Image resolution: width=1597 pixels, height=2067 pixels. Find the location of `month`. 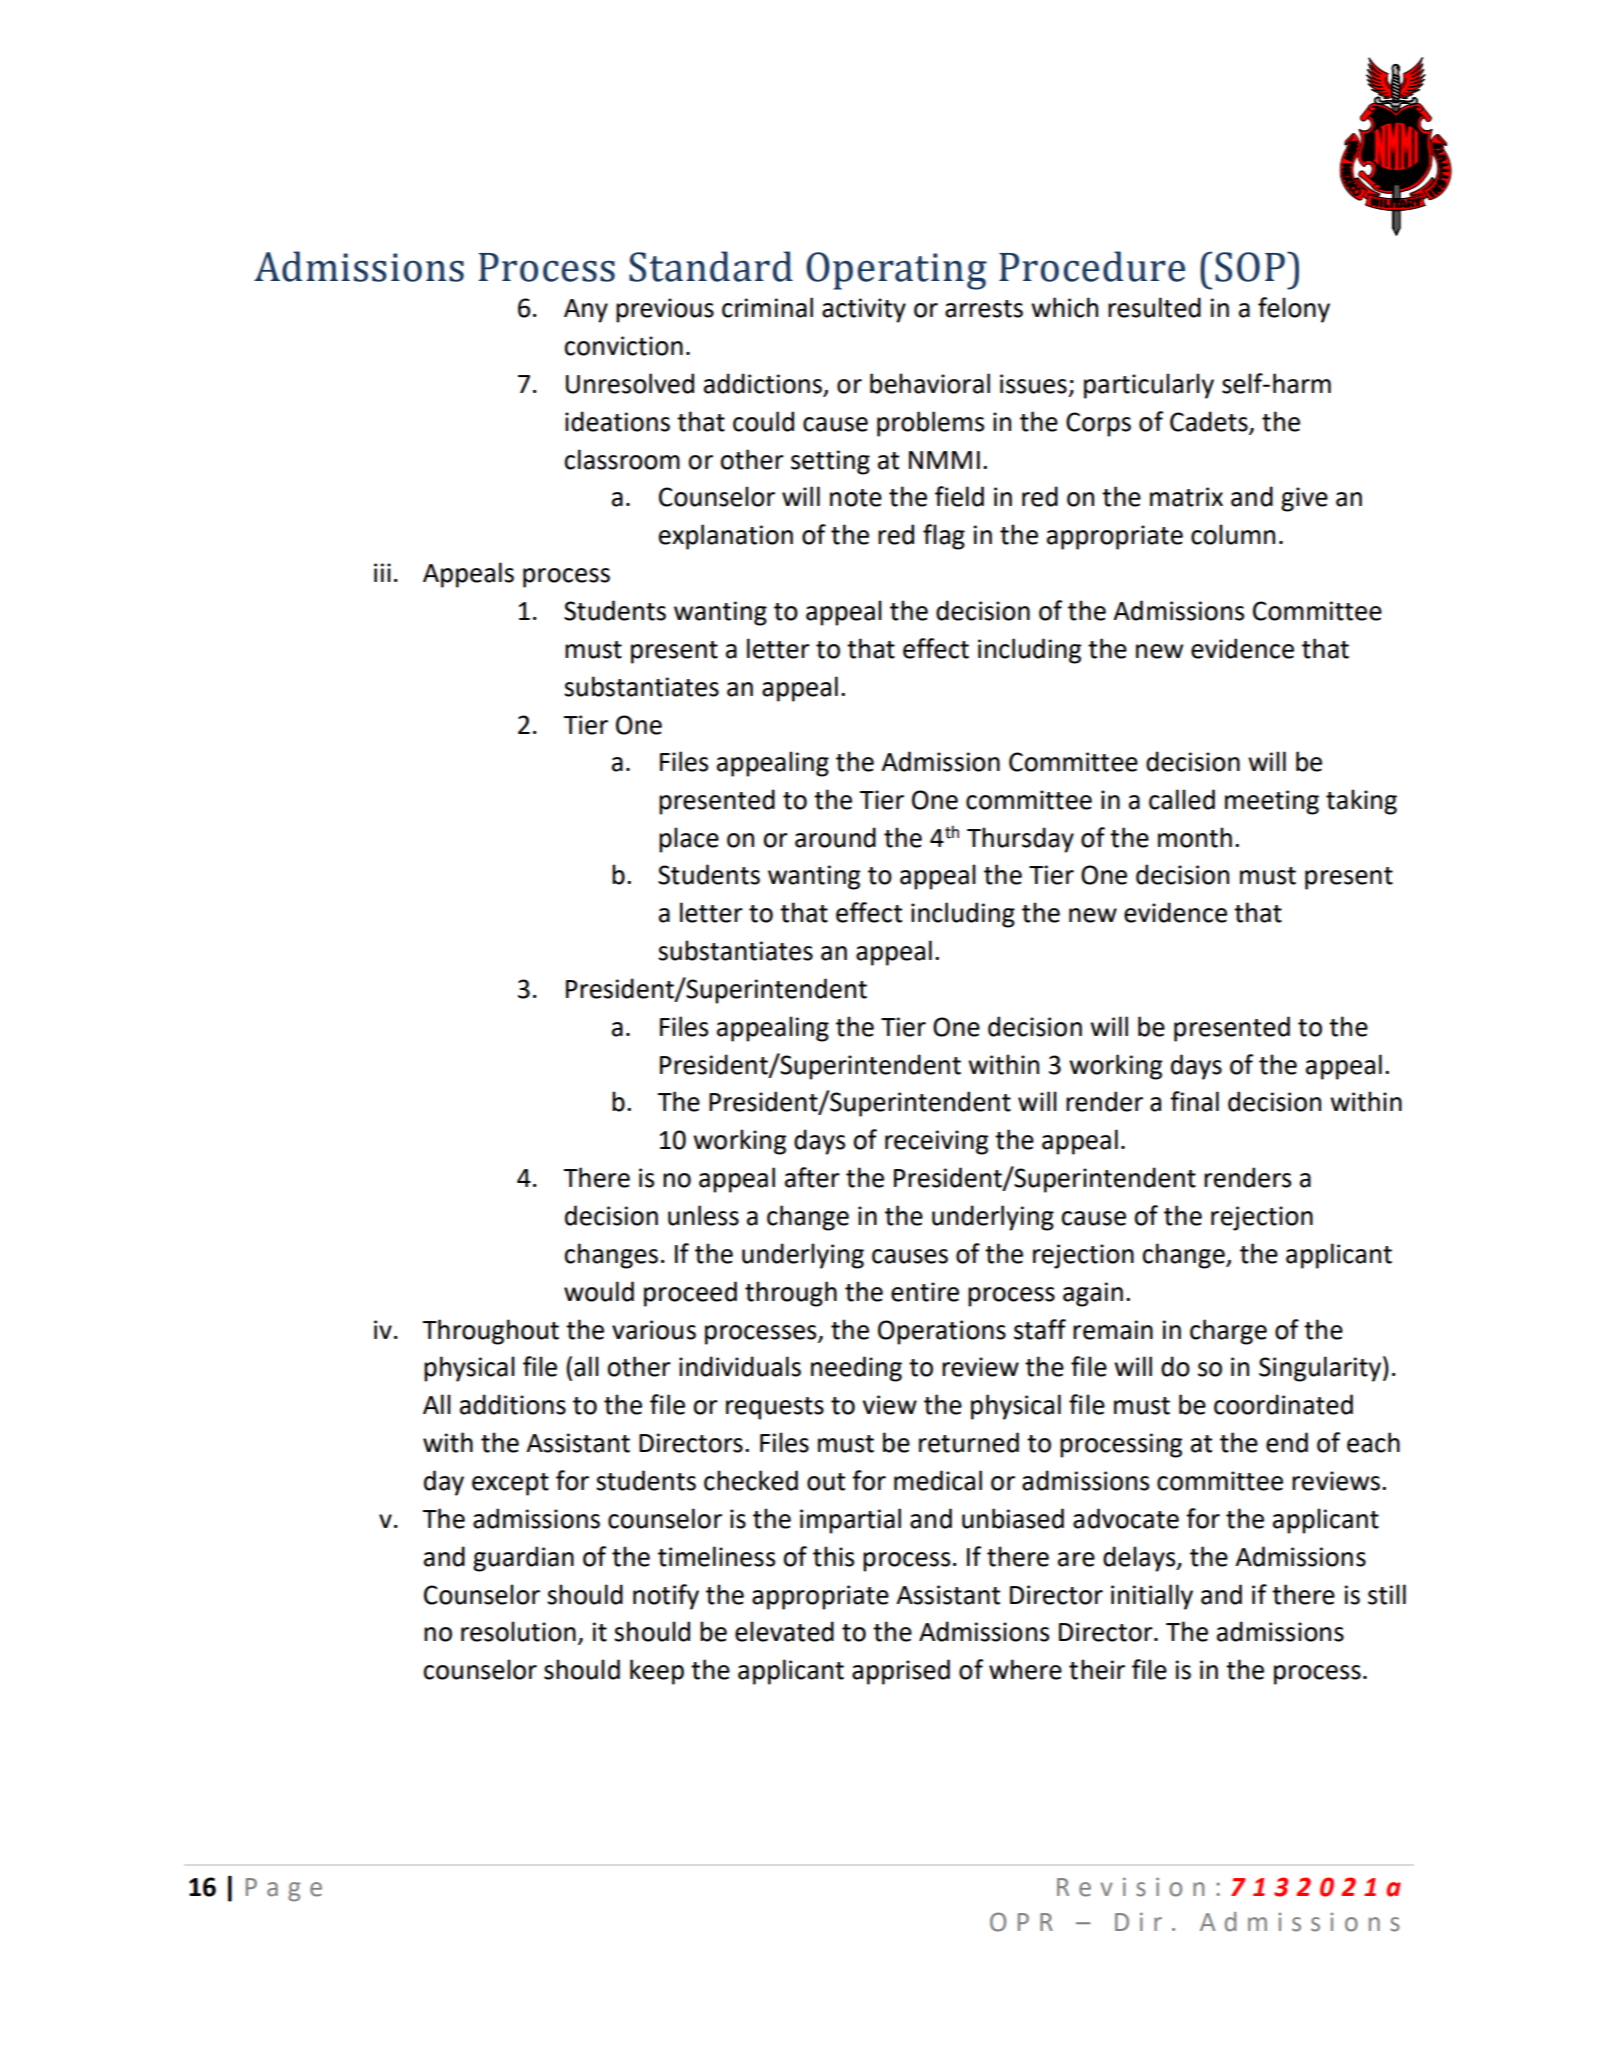

month is located at coordinates (1195, 837).
